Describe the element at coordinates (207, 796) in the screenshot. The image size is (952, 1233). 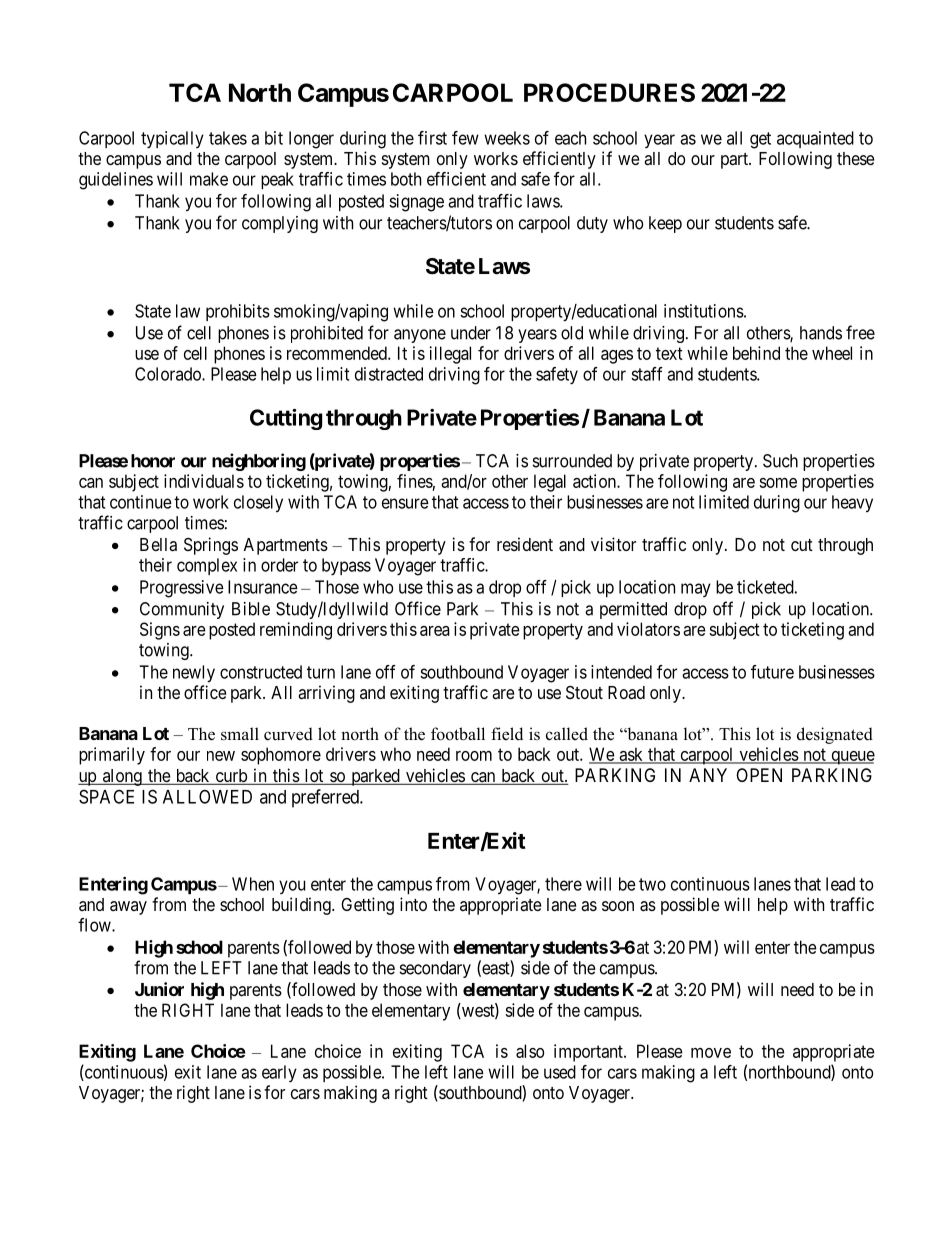
I see `ALLOWED` at that location.
